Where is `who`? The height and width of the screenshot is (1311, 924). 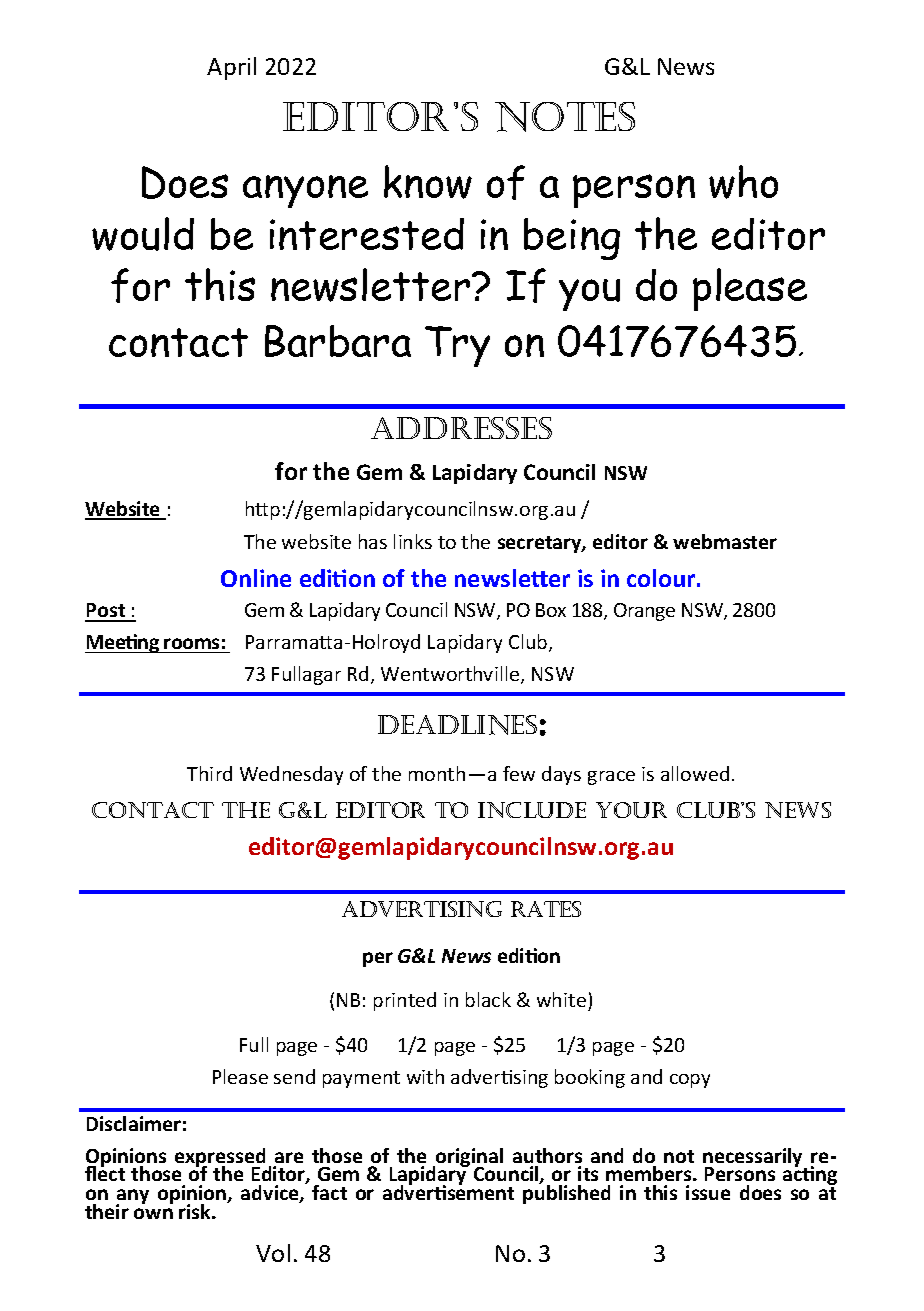
who is located at coordinates (743, 182).
